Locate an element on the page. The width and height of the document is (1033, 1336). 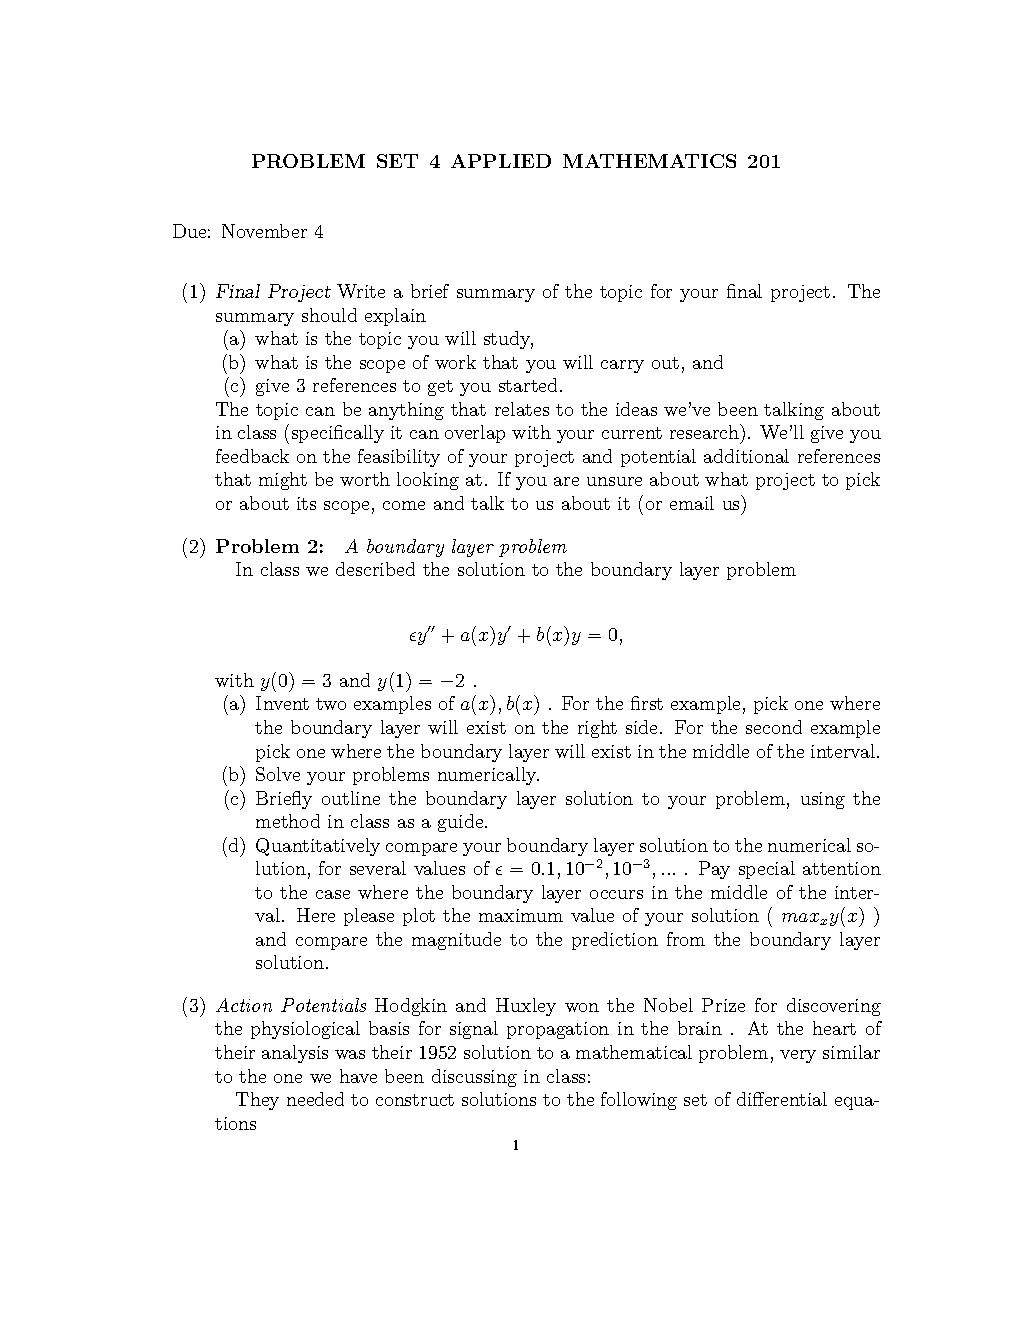
relates is located at coordinates (522, 409).
